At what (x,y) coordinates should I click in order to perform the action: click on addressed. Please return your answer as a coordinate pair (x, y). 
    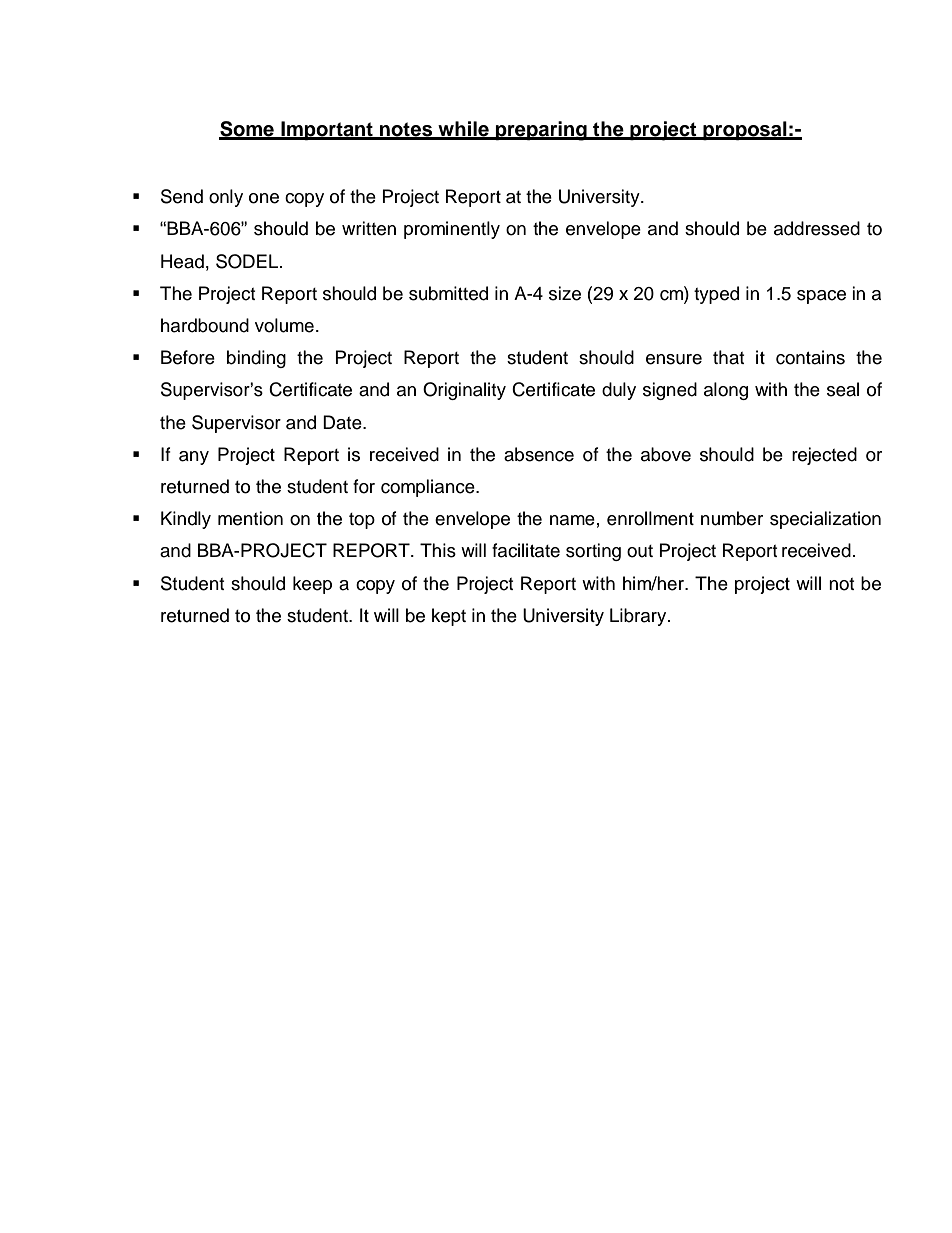
    Looking at the image, I should click on (817, 228).
